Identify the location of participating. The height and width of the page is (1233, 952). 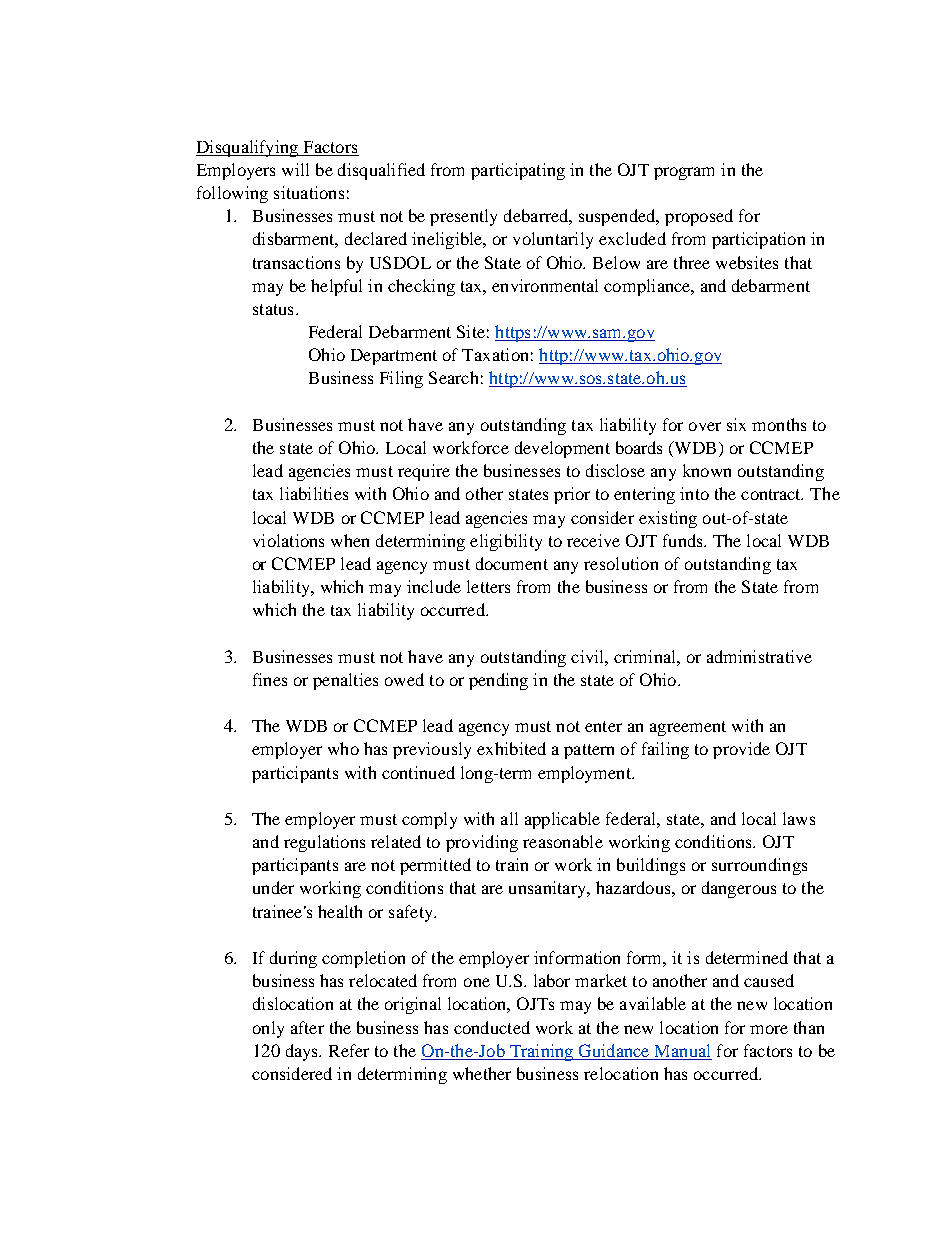
(518, 171).
